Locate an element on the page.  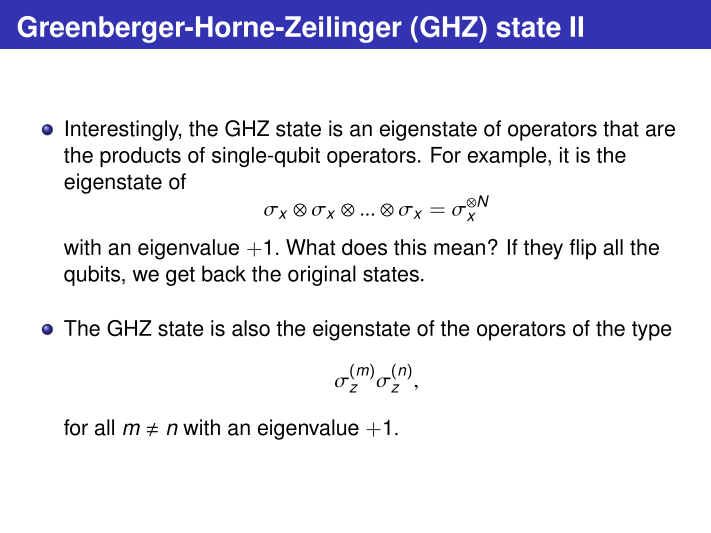
also is located at coordinates (251, 328).
